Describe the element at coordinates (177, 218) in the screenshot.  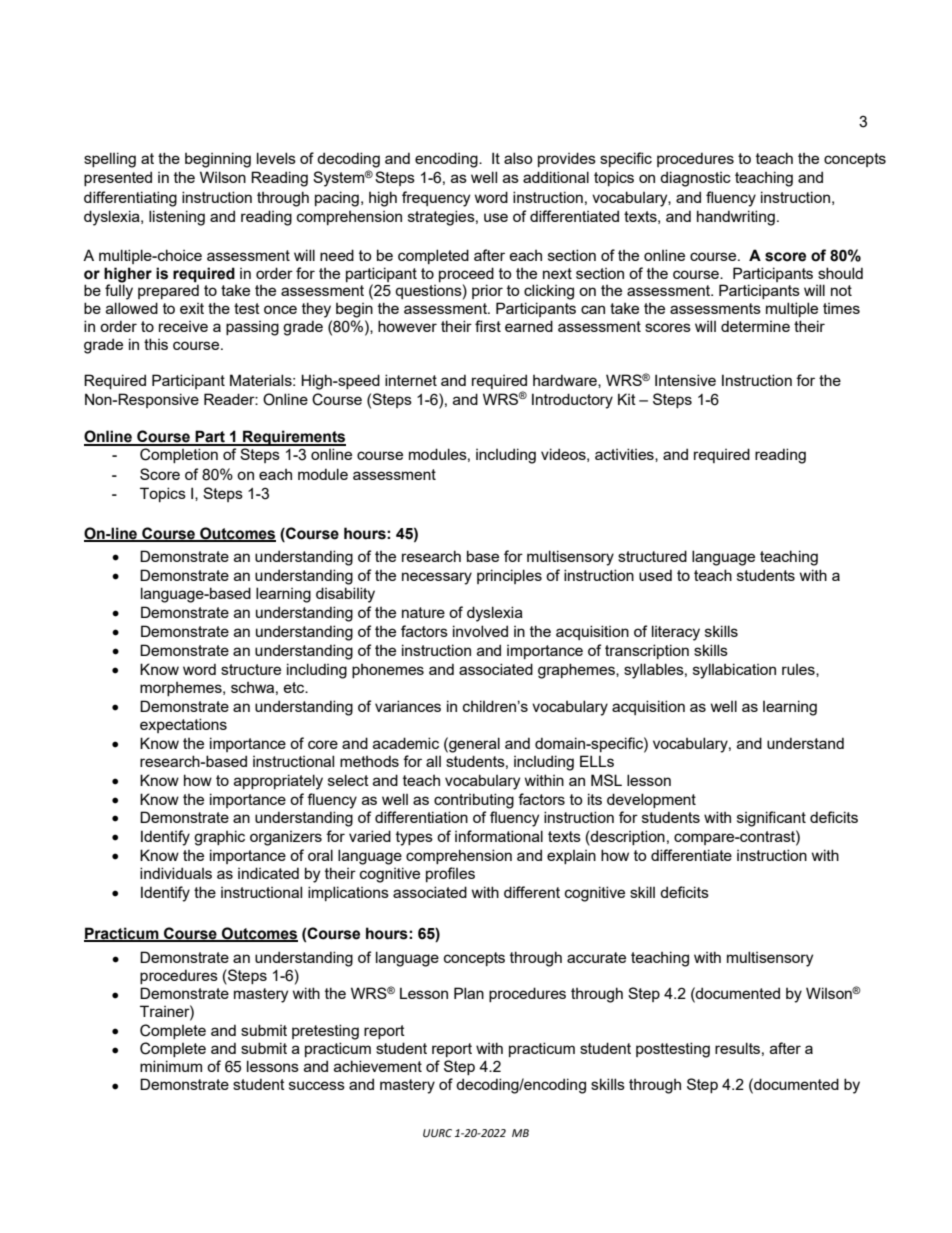
I see `listening` at that location.
